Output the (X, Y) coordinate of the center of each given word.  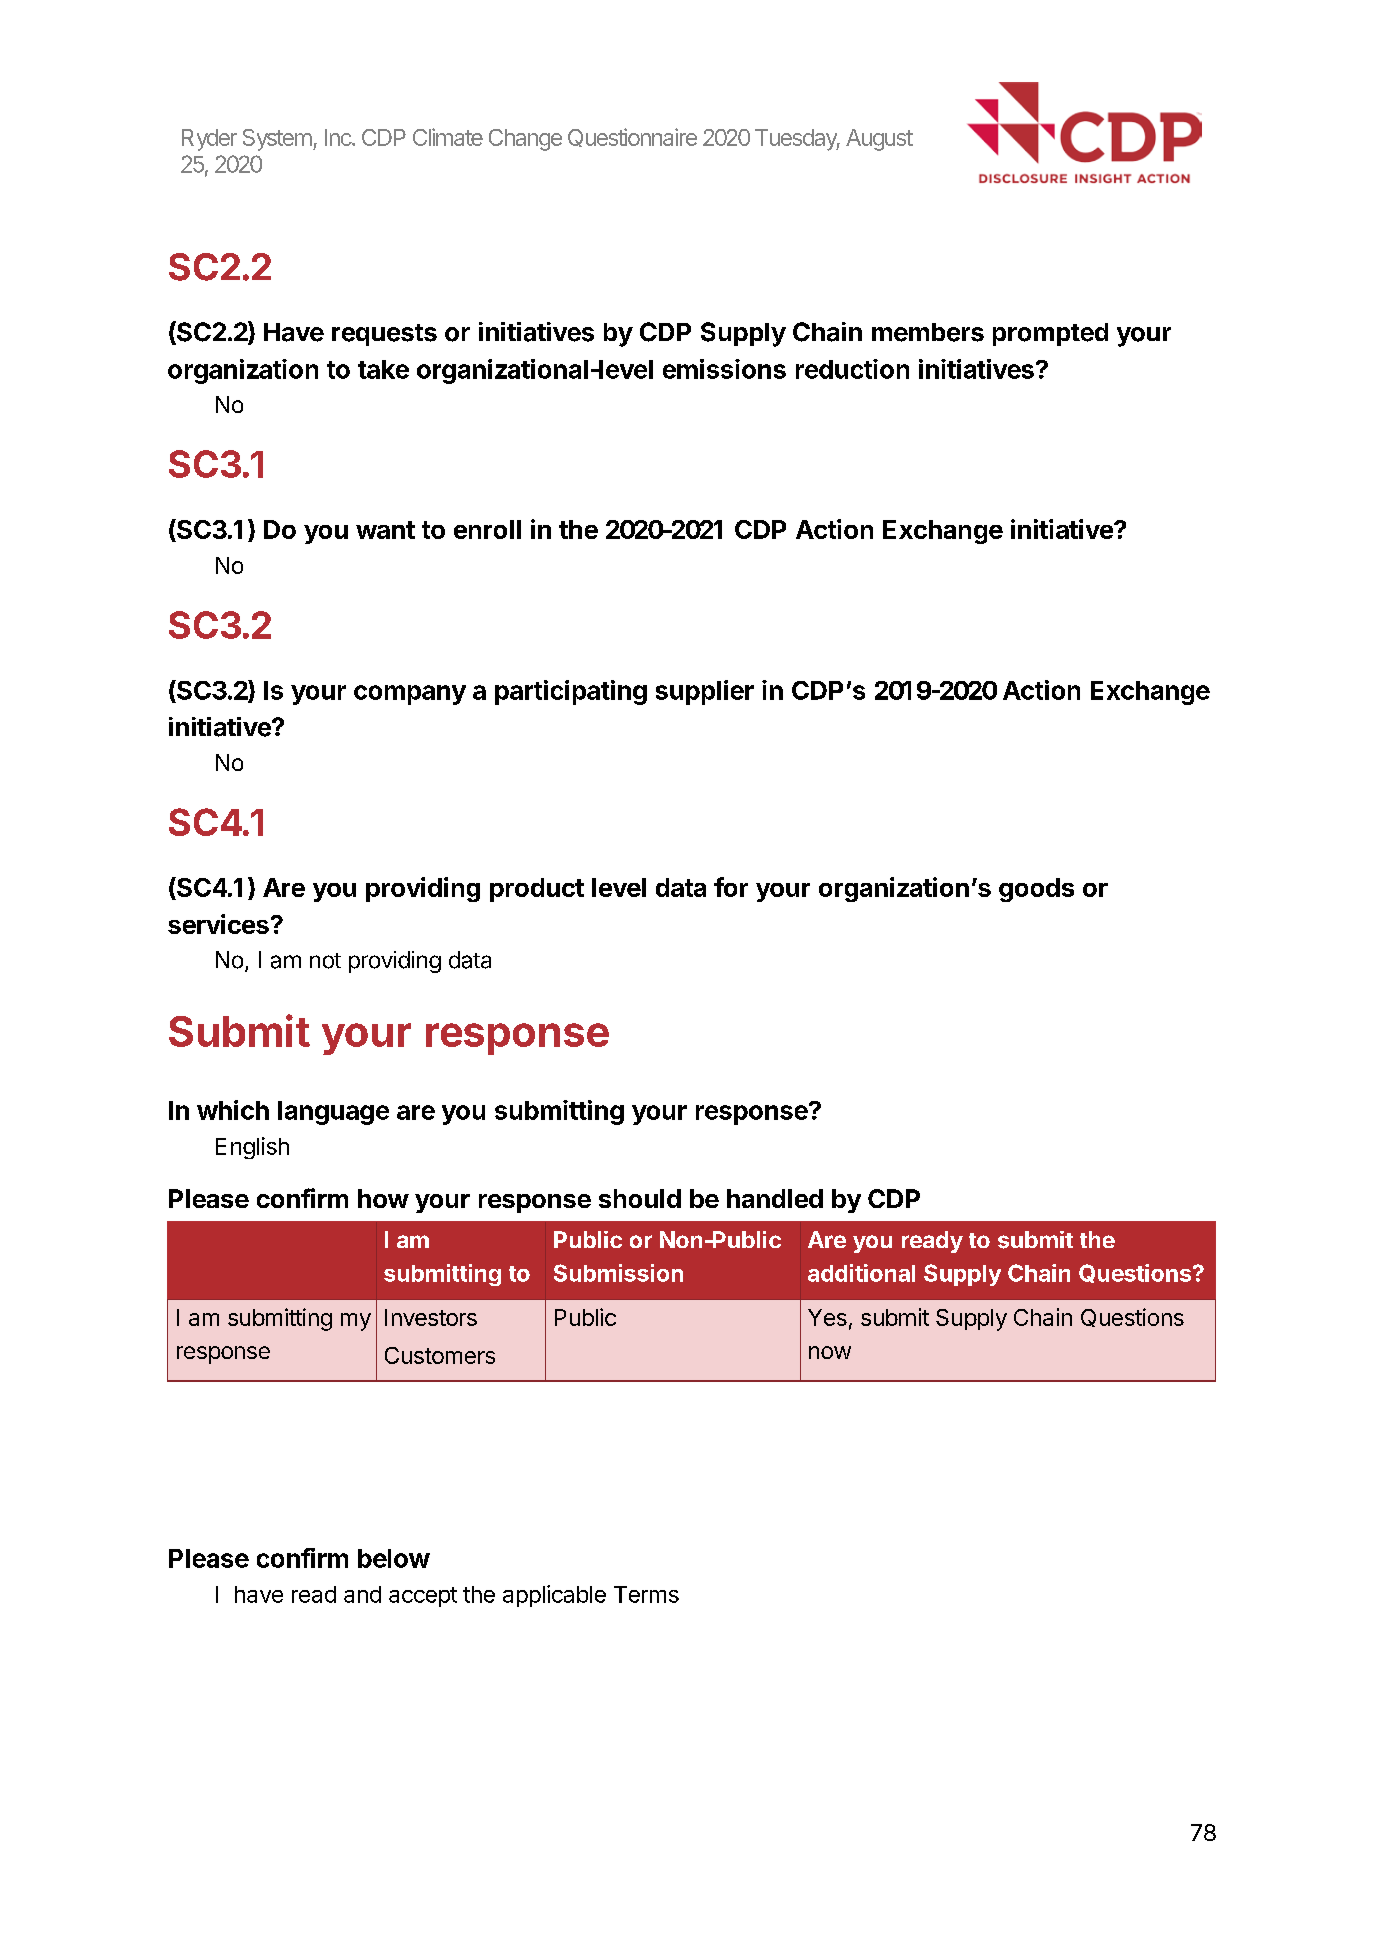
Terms (646, 1594)
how (383, 1198)
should (640, 1198)
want (385, 530)
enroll (487, 529)
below (394, 1558)
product (537, 890)
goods (1036, 890)
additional (861, 1273)
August (879, 140)
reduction (852, 369)
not (325, 961)
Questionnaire (632, 137)
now (830, 1352)
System (278, 140)
